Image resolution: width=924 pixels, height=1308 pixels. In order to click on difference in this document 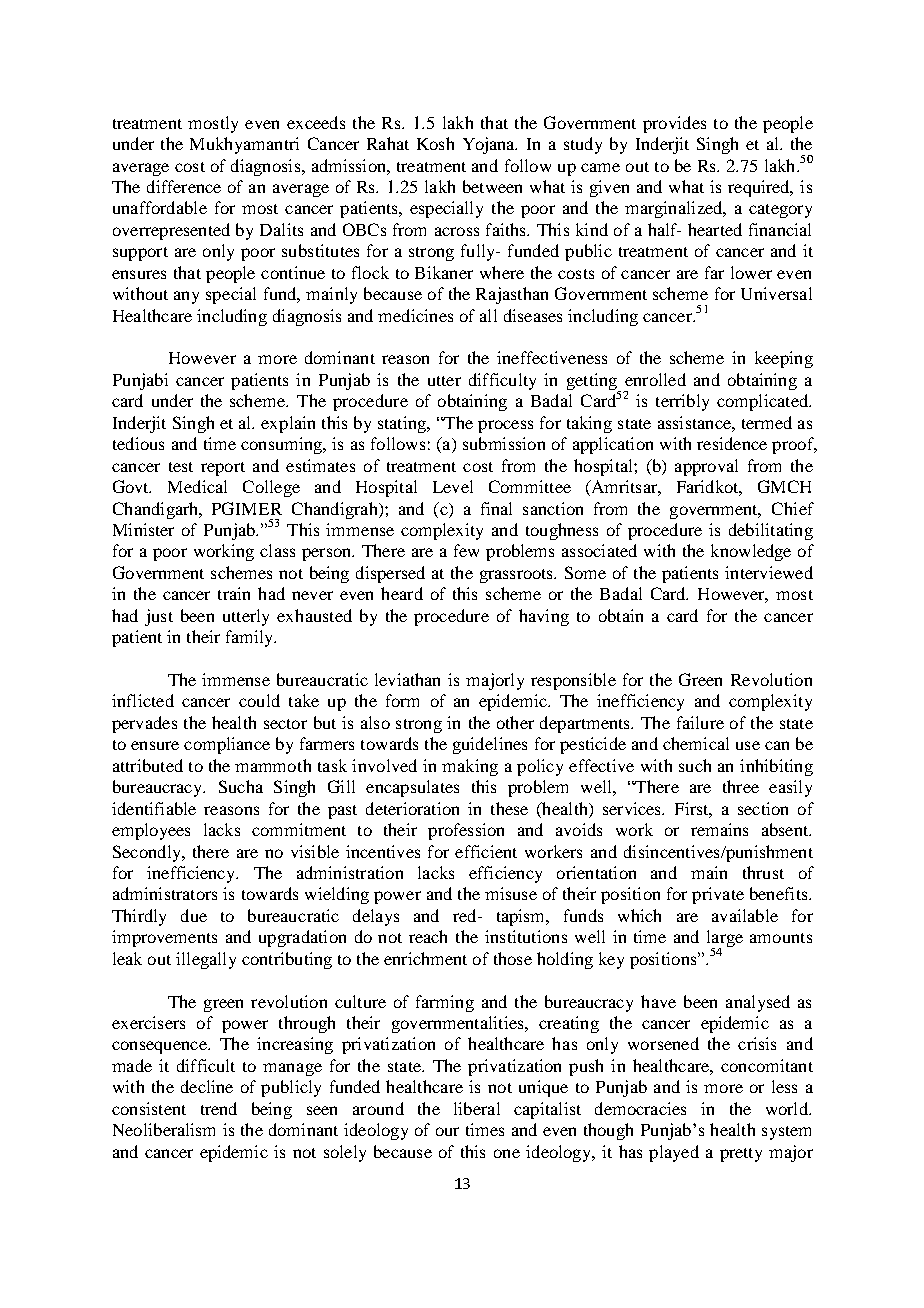, I will do `click(184, 186)`.
